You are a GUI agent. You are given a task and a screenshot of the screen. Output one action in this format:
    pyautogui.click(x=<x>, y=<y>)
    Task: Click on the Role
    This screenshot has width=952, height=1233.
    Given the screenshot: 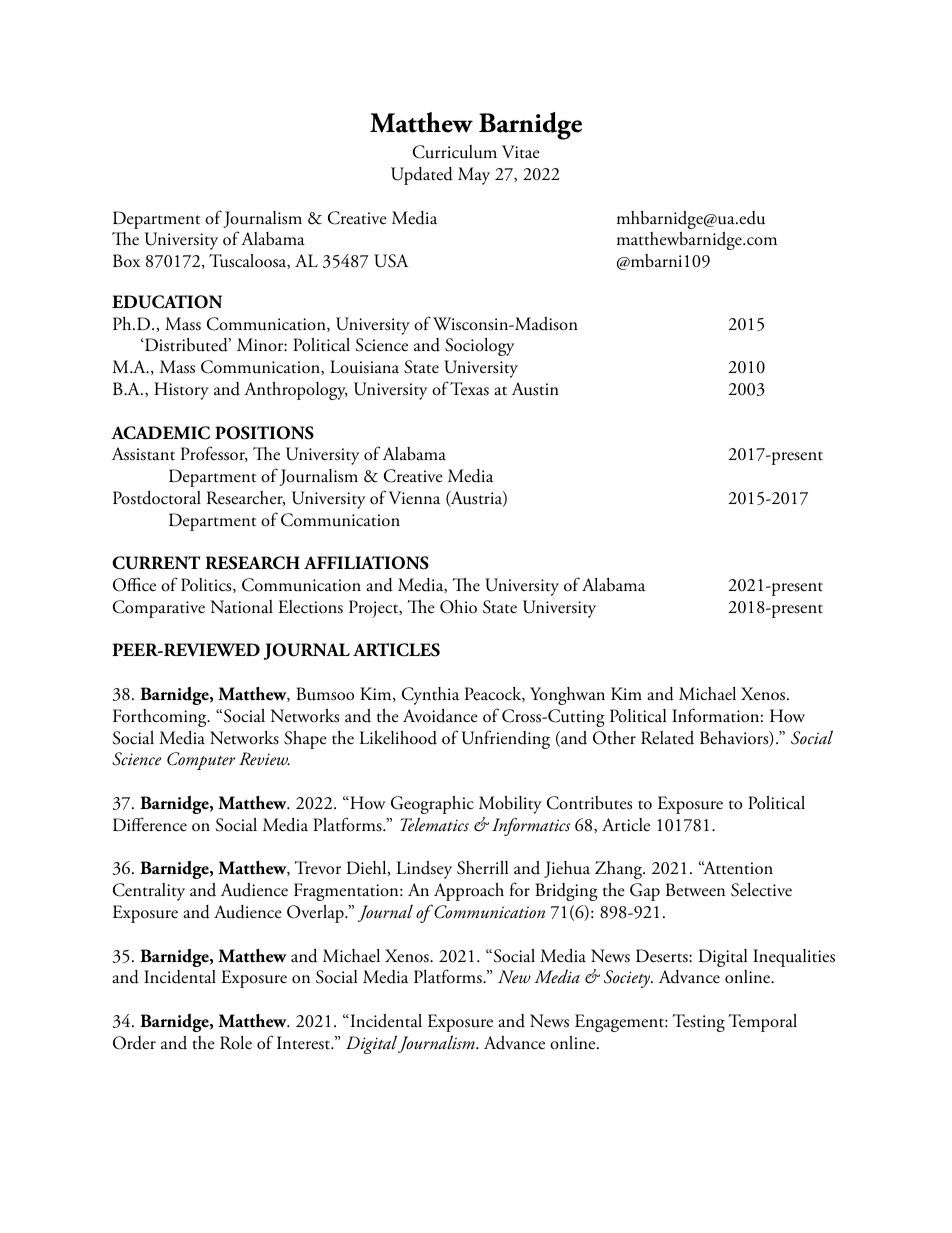 What is the action you would take?
    pyautogui.click(x=236, y=1043)
